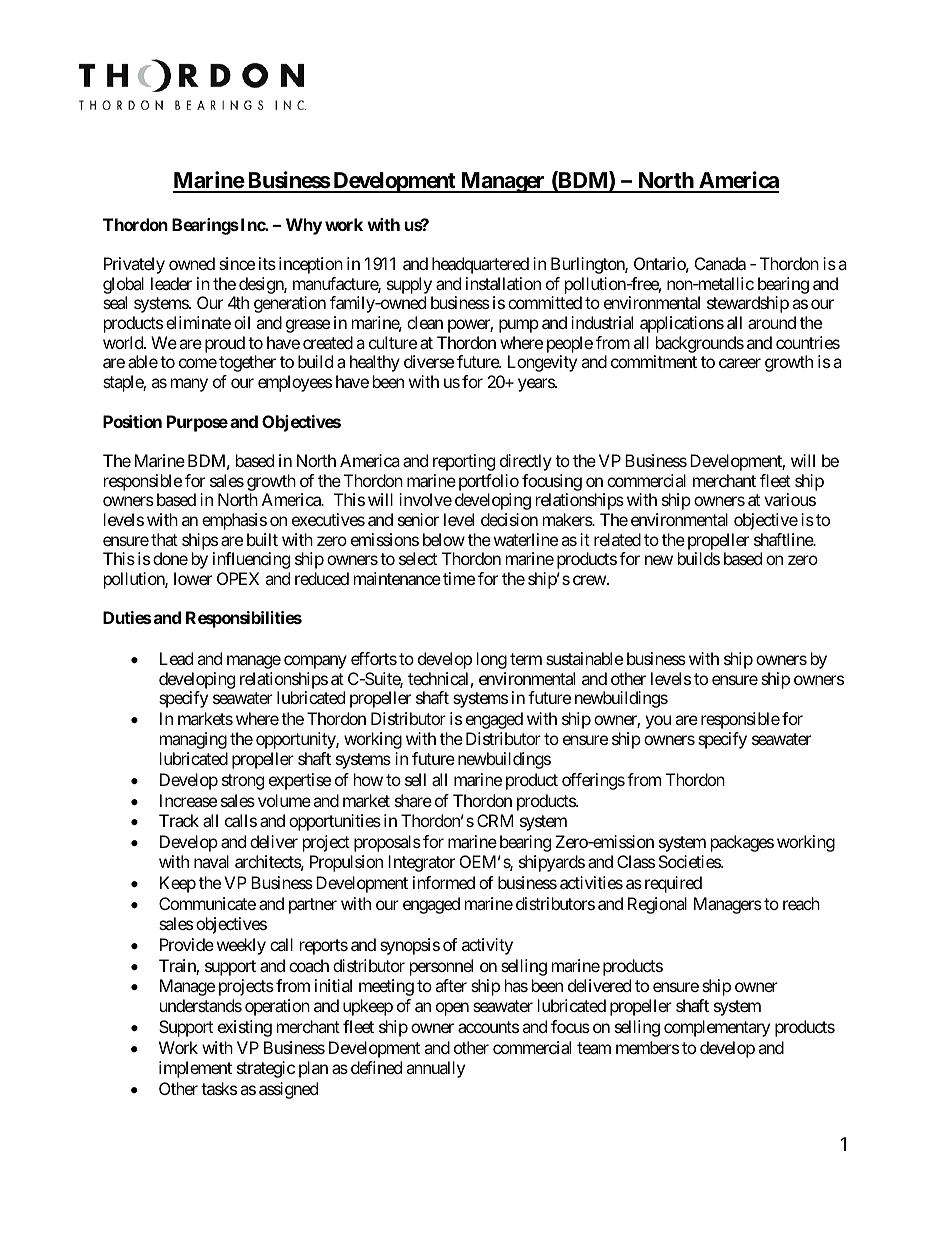 The width and height of the page is (952, 1233). Describe the element at coordinates (237, 263) in the page. I see `since` at that location.
